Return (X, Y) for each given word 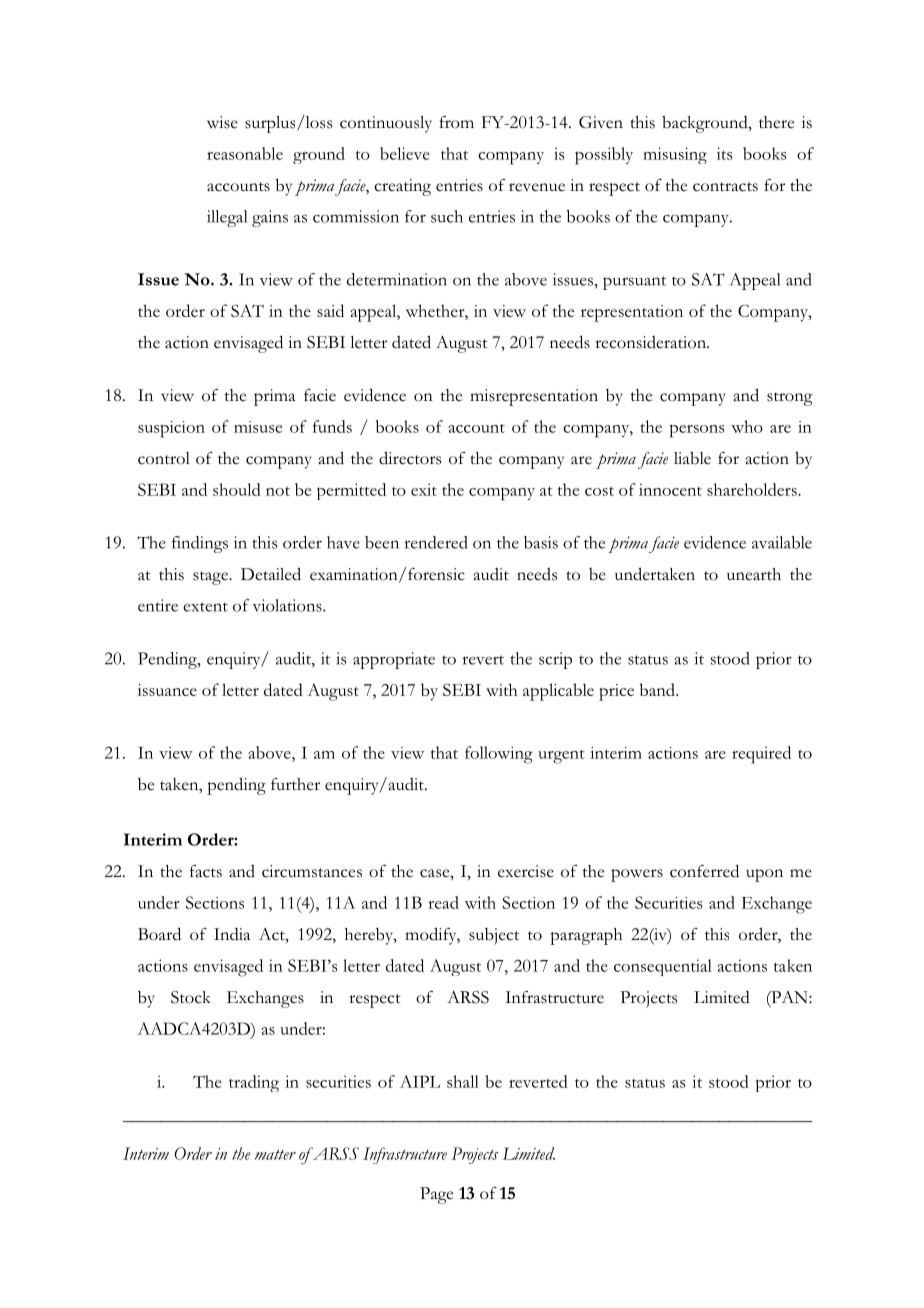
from (456, 122)
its (725, 153)
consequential (663, 967)
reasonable (245, 153)
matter (275, 1154)
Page (436, 1195)
